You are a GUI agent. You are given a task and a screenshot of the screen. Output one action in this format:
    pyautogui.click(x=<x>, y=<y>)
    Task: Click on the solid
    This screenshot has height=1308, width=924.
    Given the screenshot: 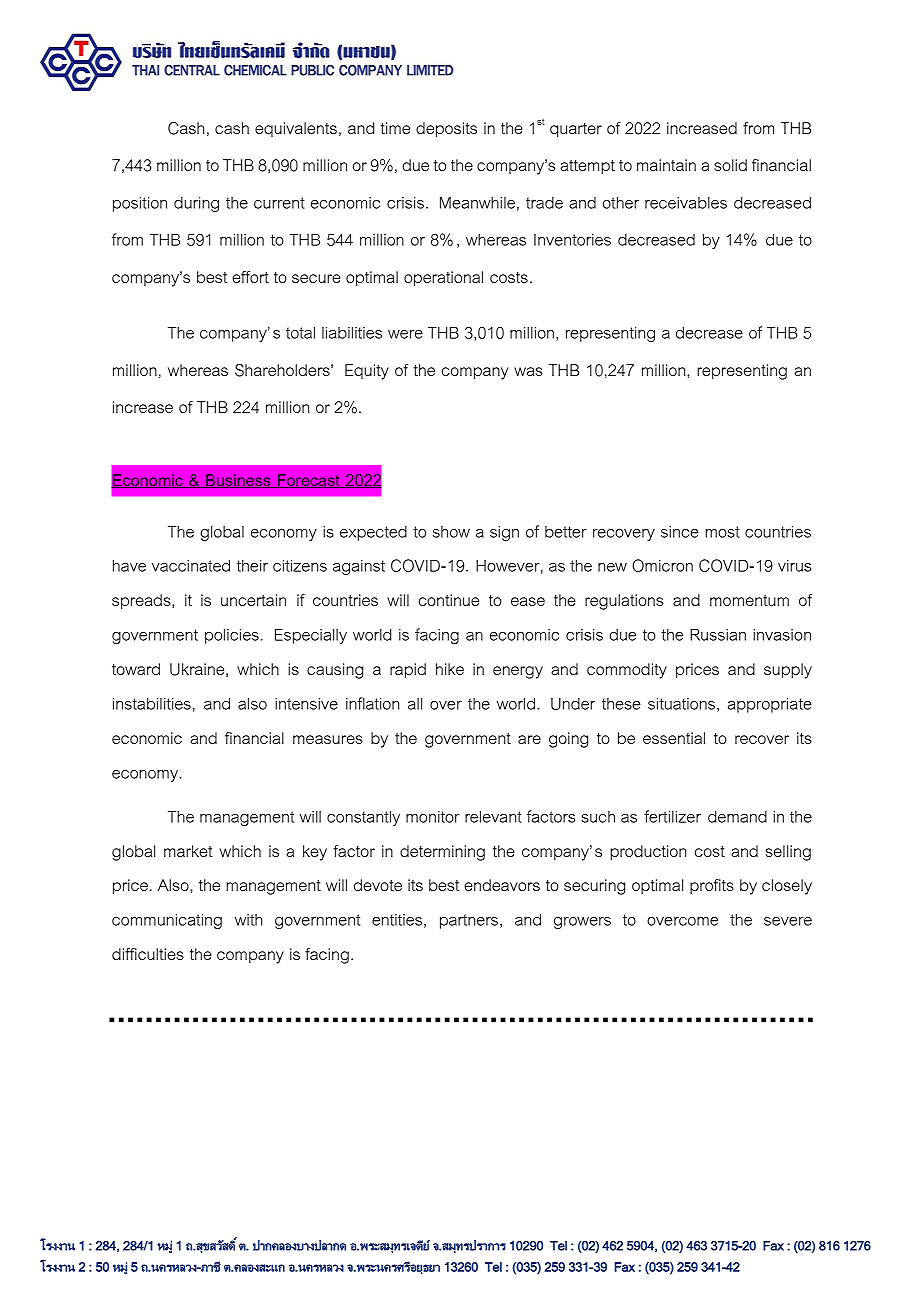 What is the action you would take?
    pyautogui.click(x=730, y=165)
